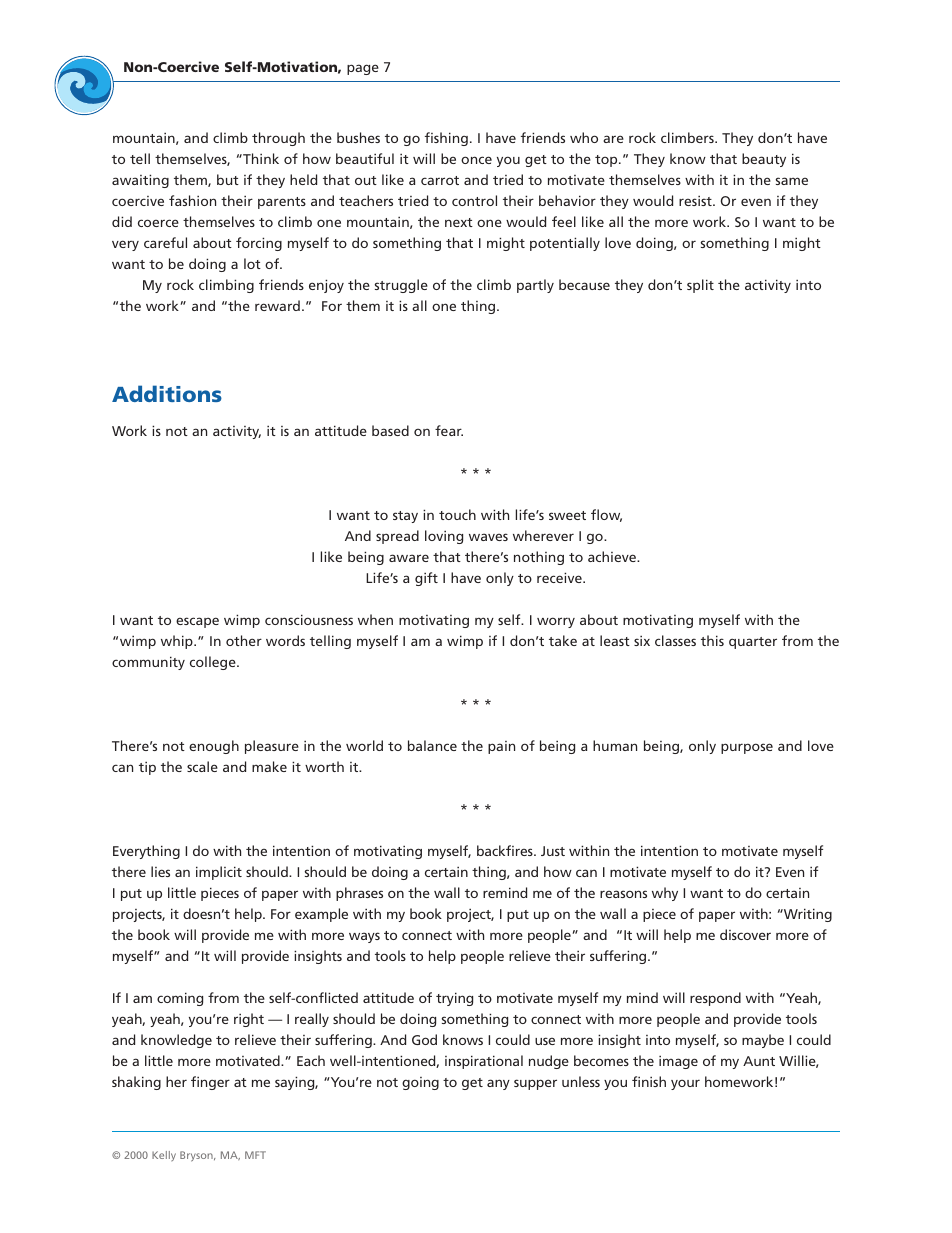  Describe the element at coordinates (420, 1083) in the image. I see `going` at that location.
